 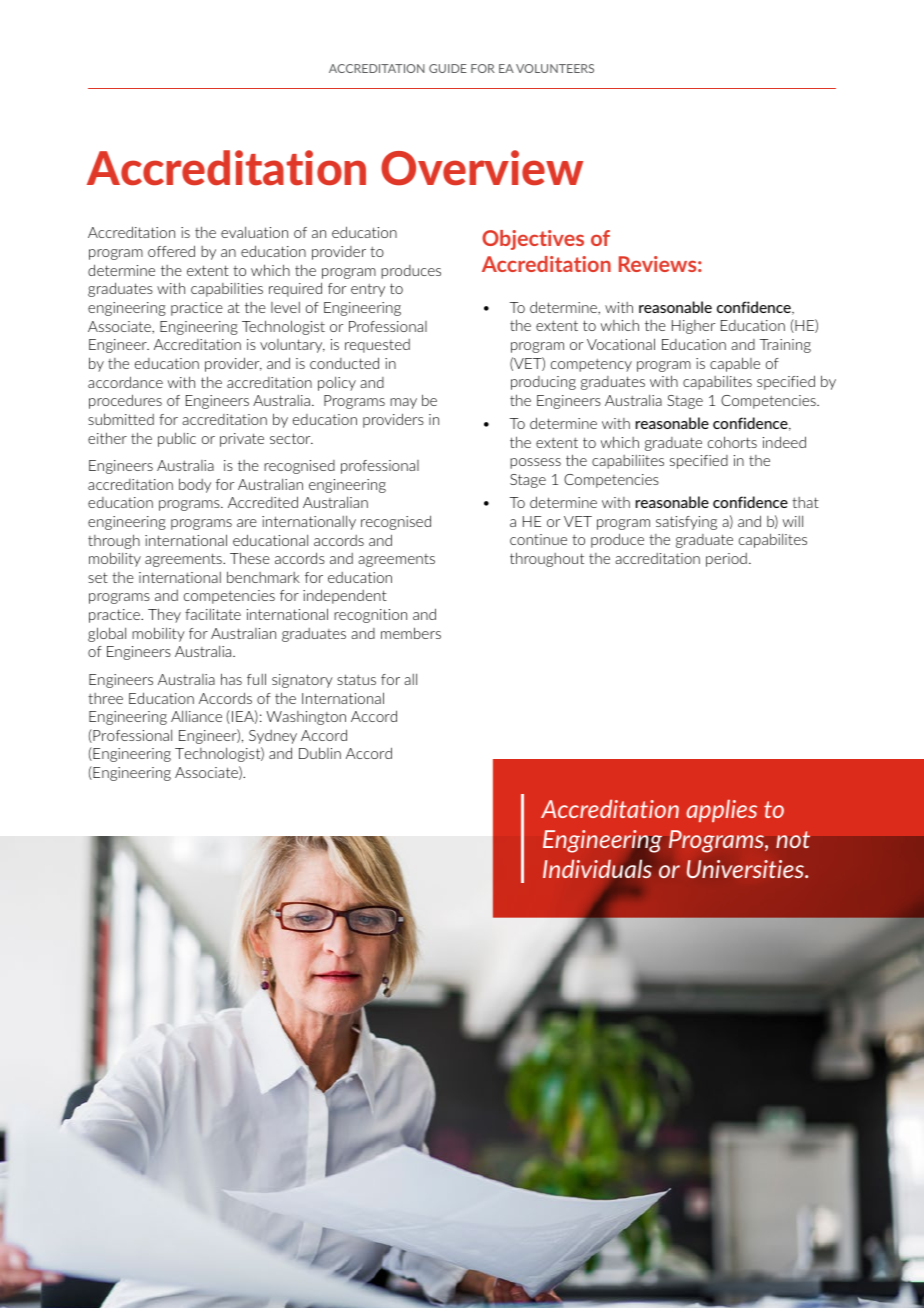 What do you see at coordinates (195, 485) in the document?
I see `body` at bounding box center [195, 485].
